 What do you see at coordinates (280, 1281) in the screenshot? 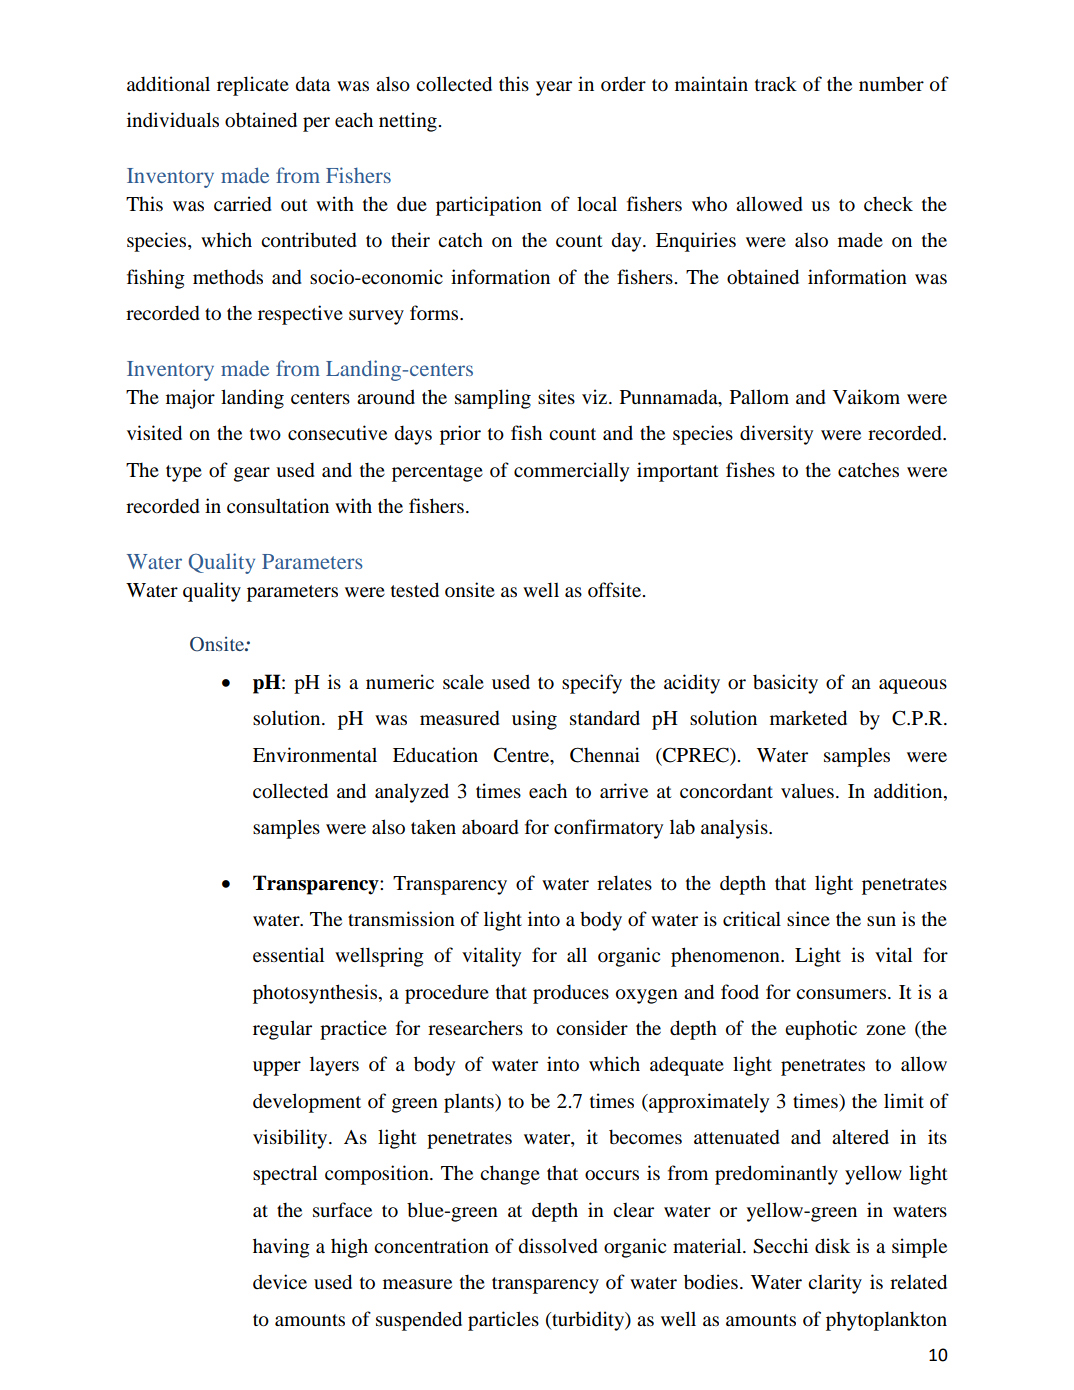
I see `device` at bounding box center [280, 1281].
